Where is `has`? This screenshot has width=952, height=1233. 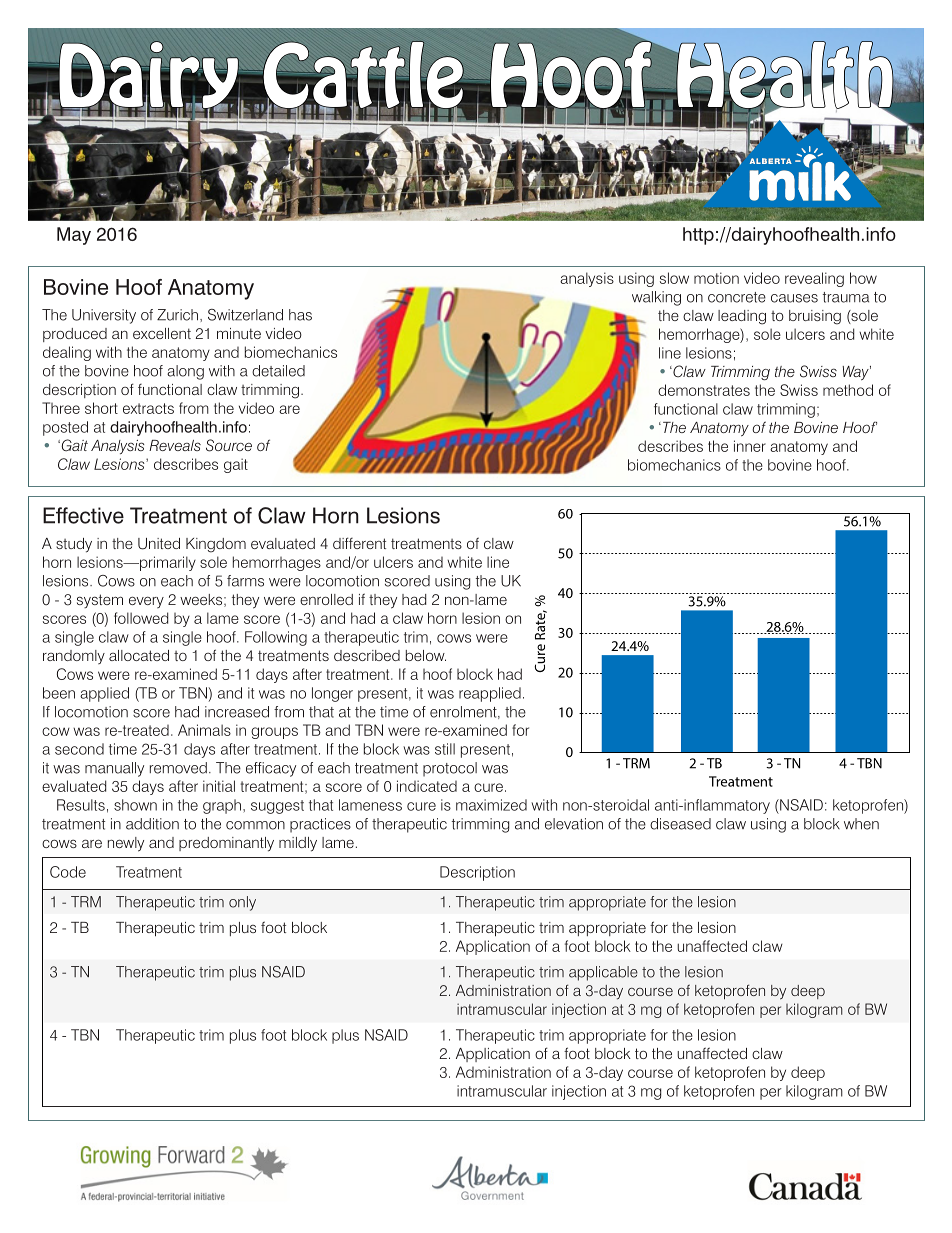
has is located at coordinates (300, 315).
